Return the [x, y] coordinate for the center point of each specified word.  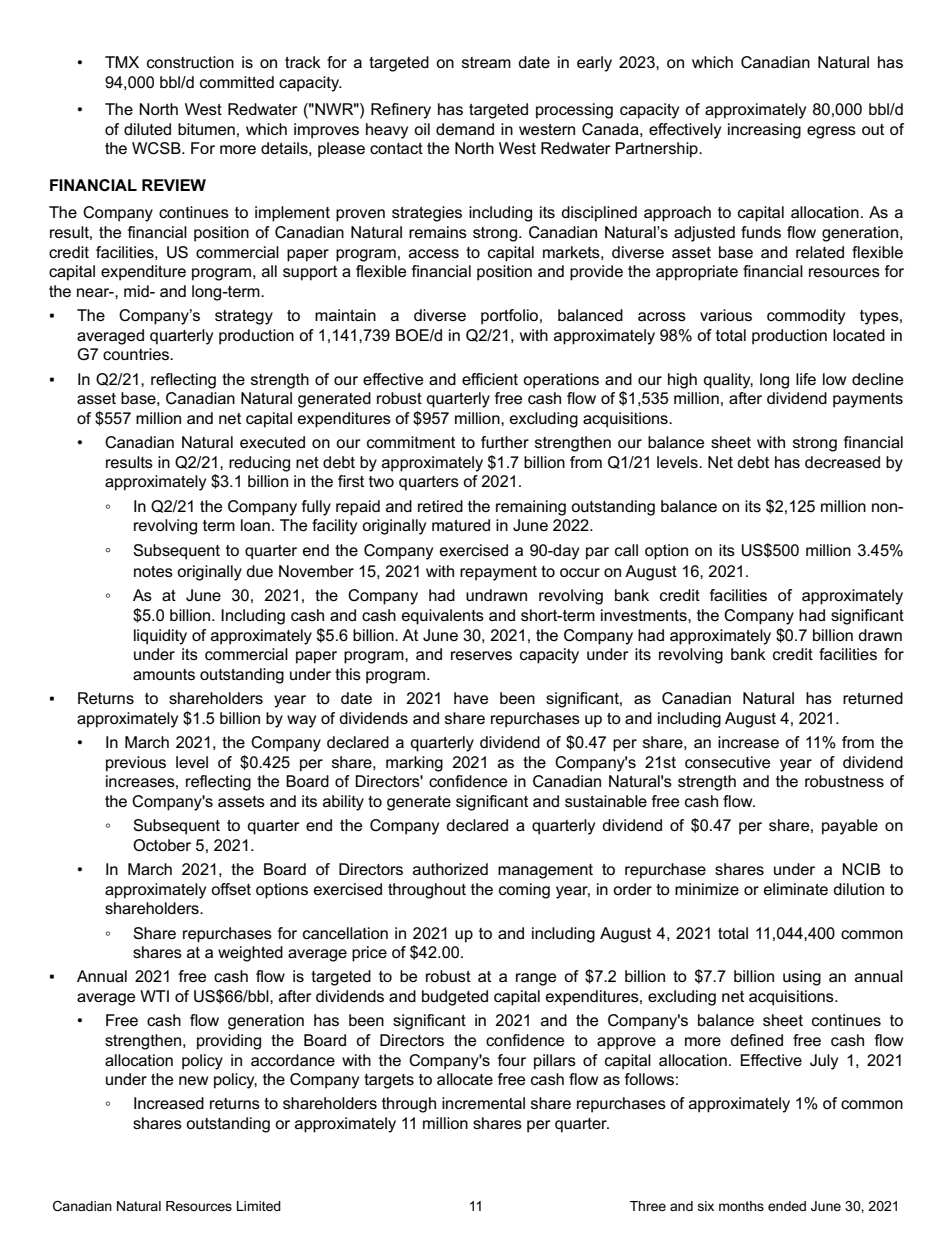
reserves [481, 655]
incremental [483, 1103]
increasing [764, 131]
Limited [259, 1206]
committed [237, 82]
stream [486, 62]
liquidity [160, 637]
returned [873, 698]
